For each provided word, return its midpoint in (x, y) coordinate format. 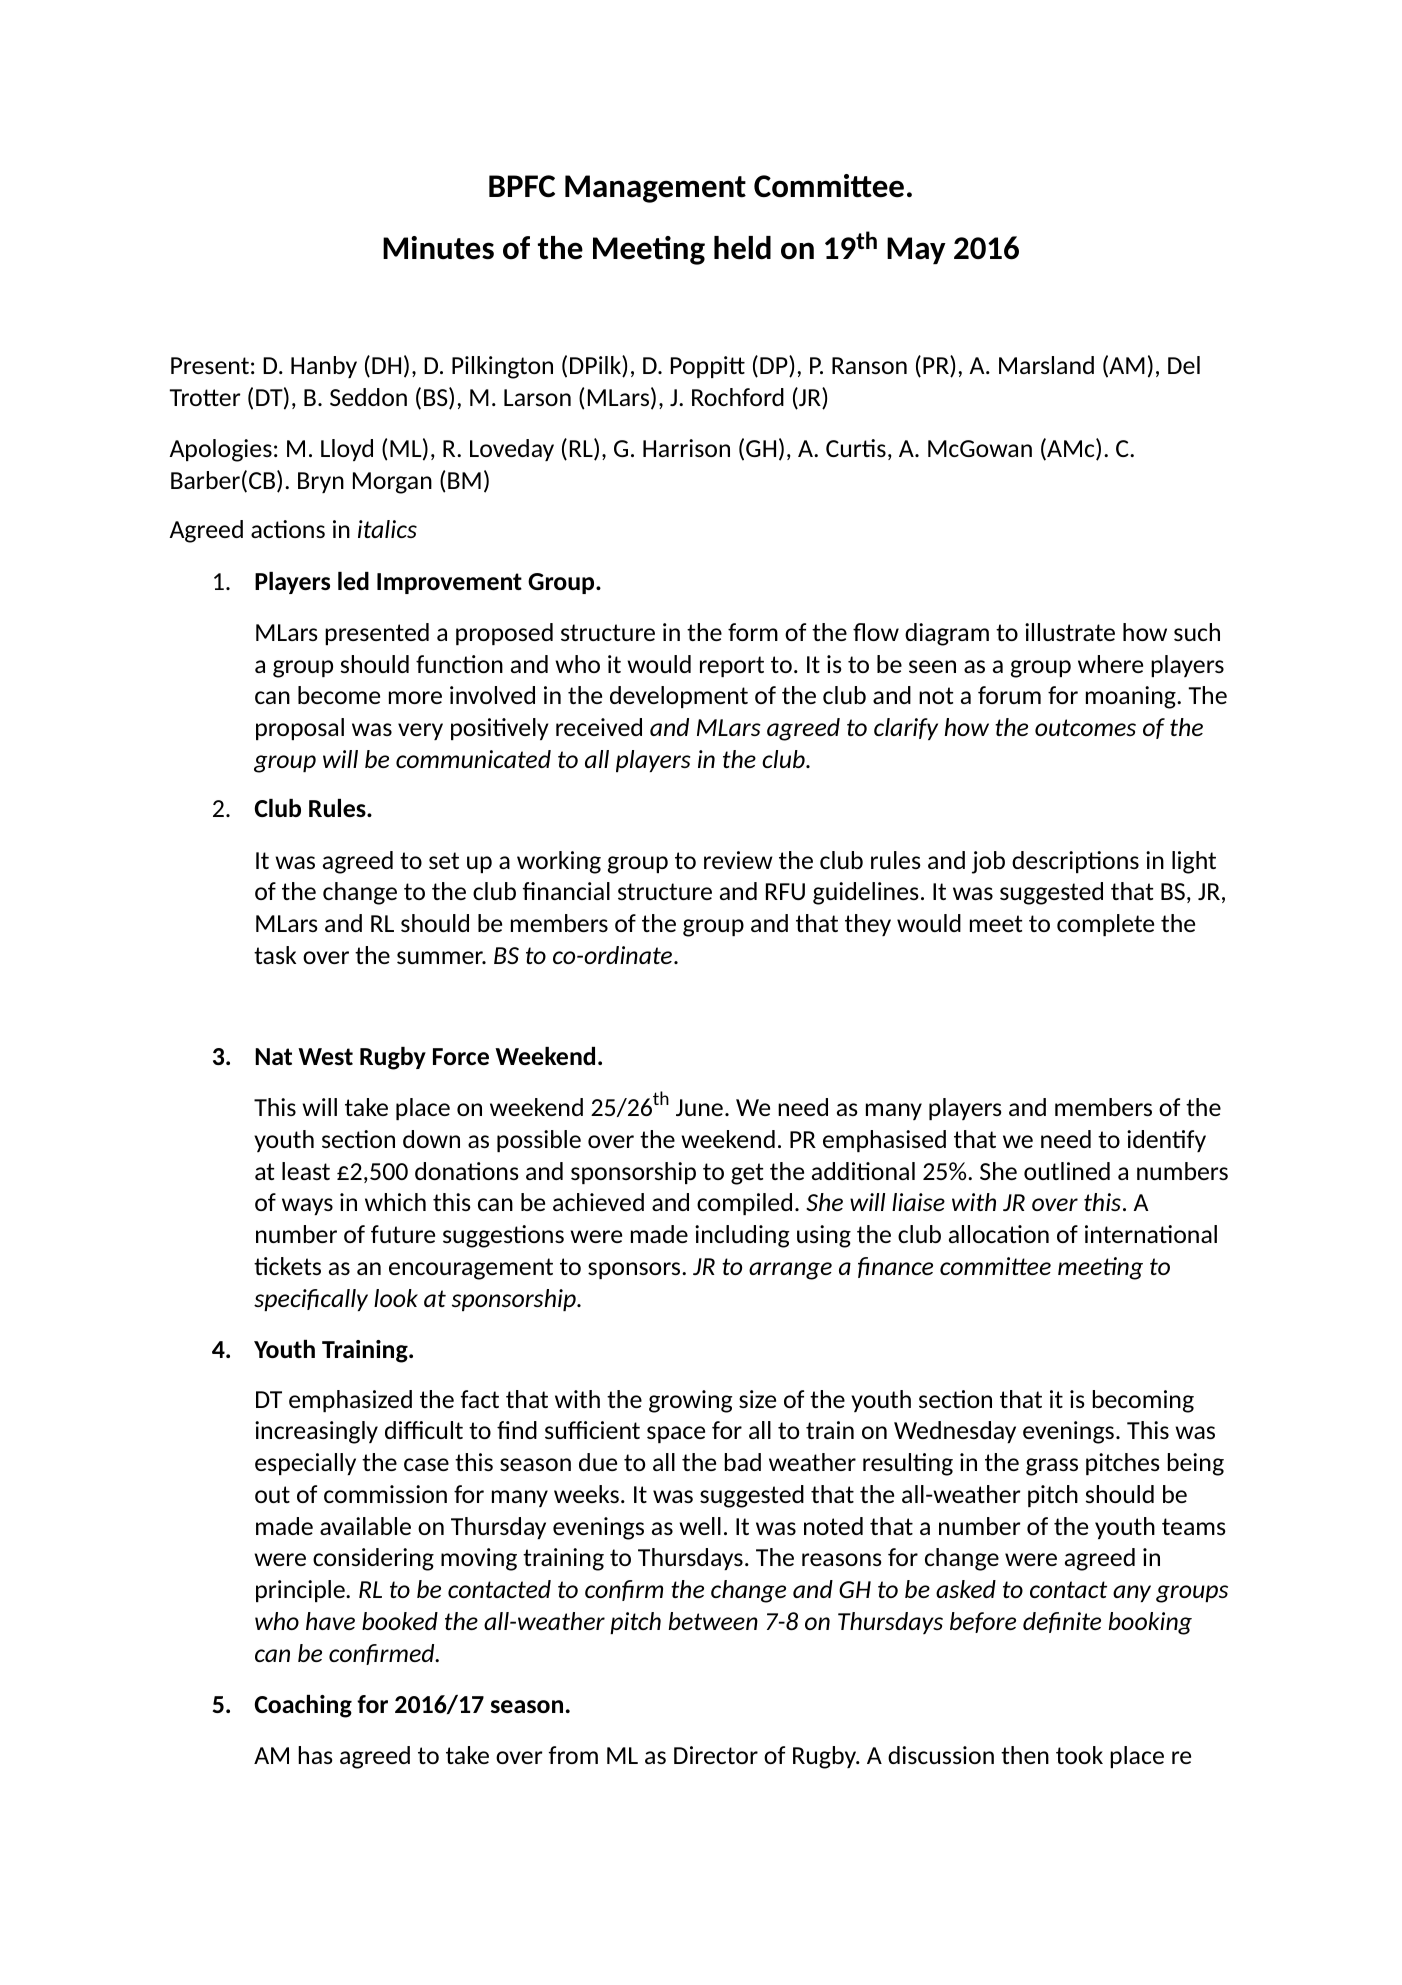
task (275, 955)
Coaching (303, 1706)
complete (1105, 925)
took (1079, 1755)
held (742, 248)
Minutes (438, 248)
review (738, 860)
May (916, 250)
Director (716, 1755)
